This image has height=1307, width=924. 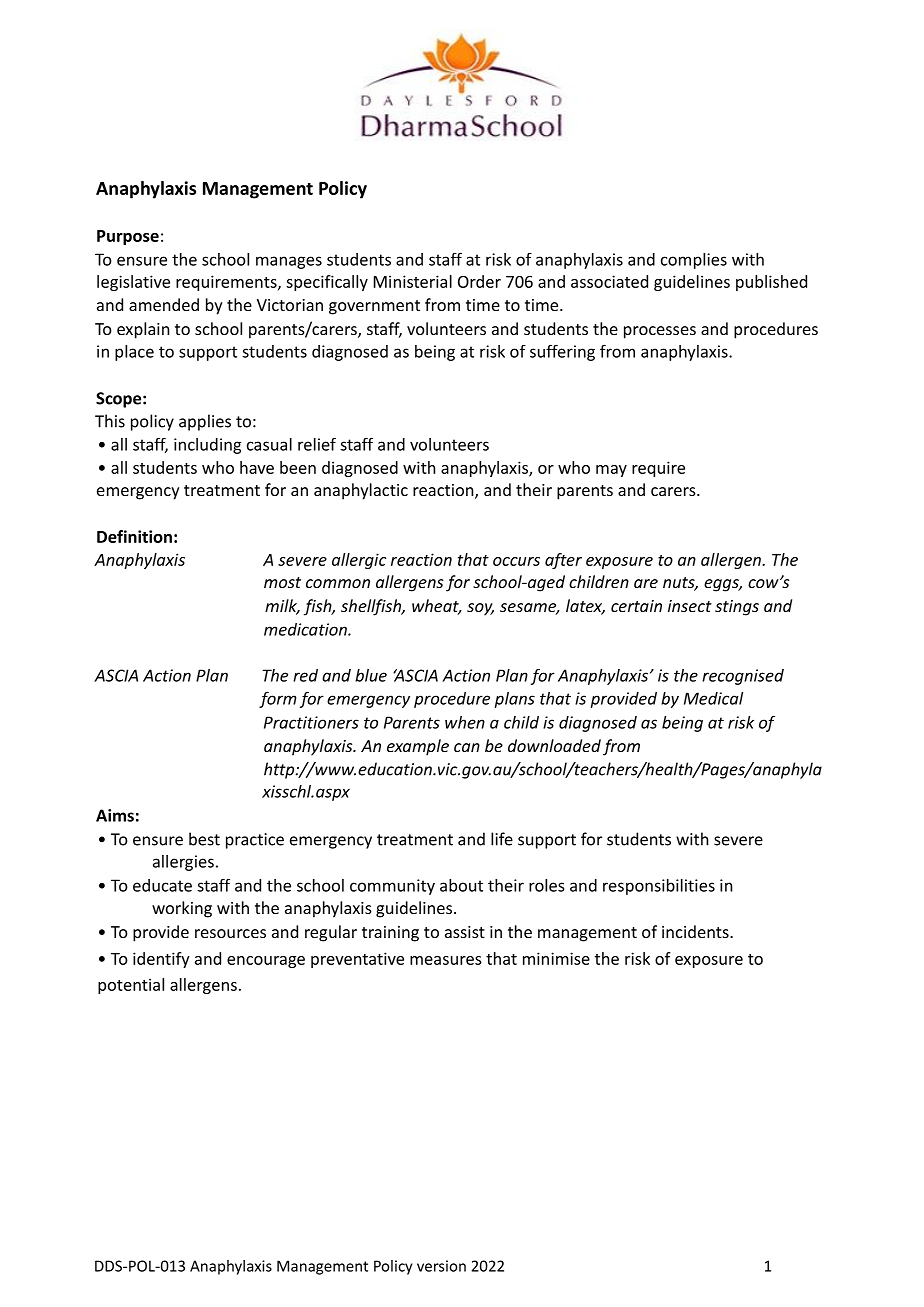 I want to click on Aims, so click(x=115, y=815).
